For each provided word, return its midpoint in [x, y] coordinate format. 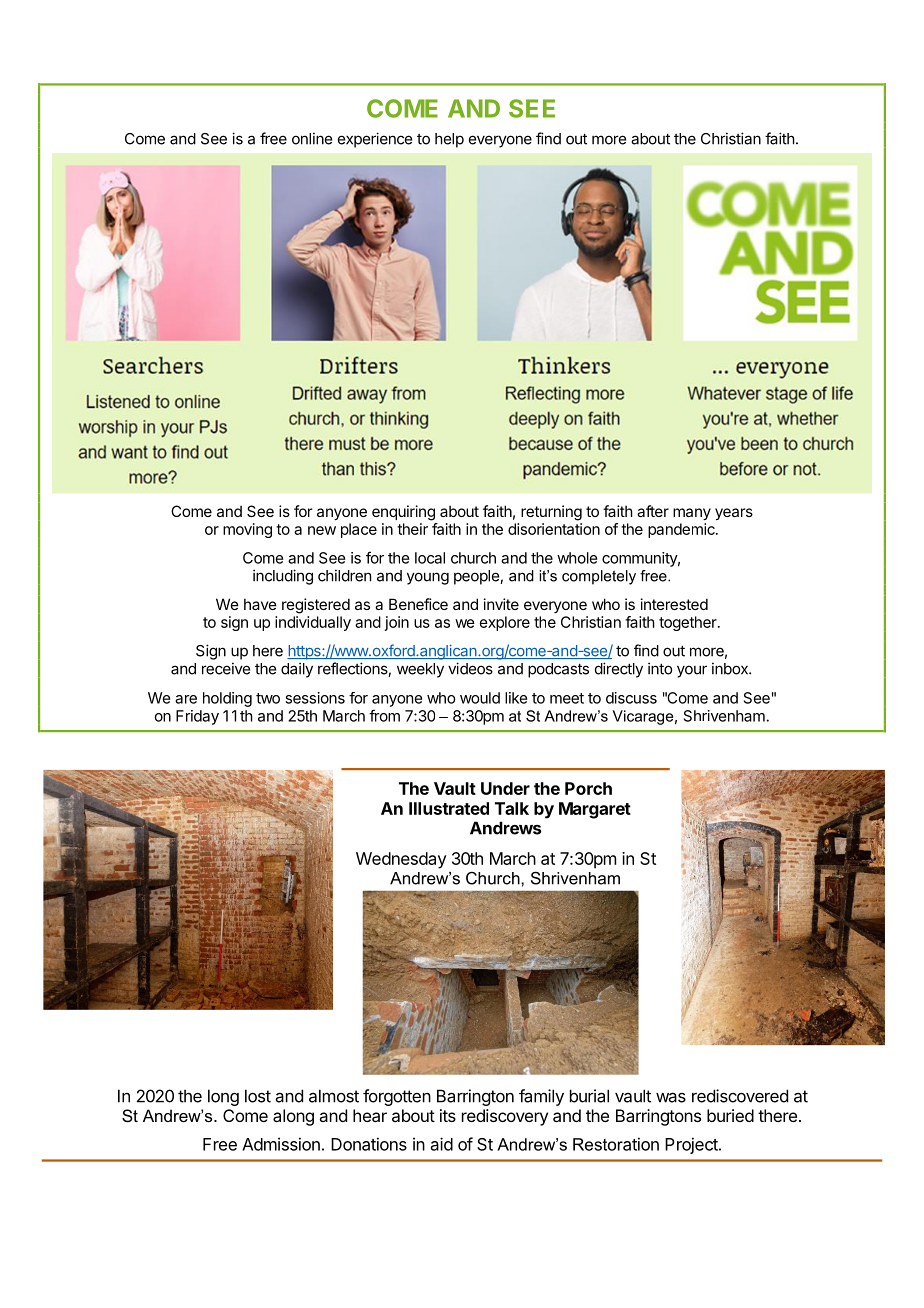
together [689, 623]
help [449, 140]
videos [470, 668]
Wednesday [401, 860]
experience [375, 140]
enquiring [403, 513]
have [260, 604]
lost [258, 1096]
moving [247, 530]
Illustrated [449, 808]
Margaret [595, 810]
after [653, 511]
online [312, 138]
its [448, 1115]
